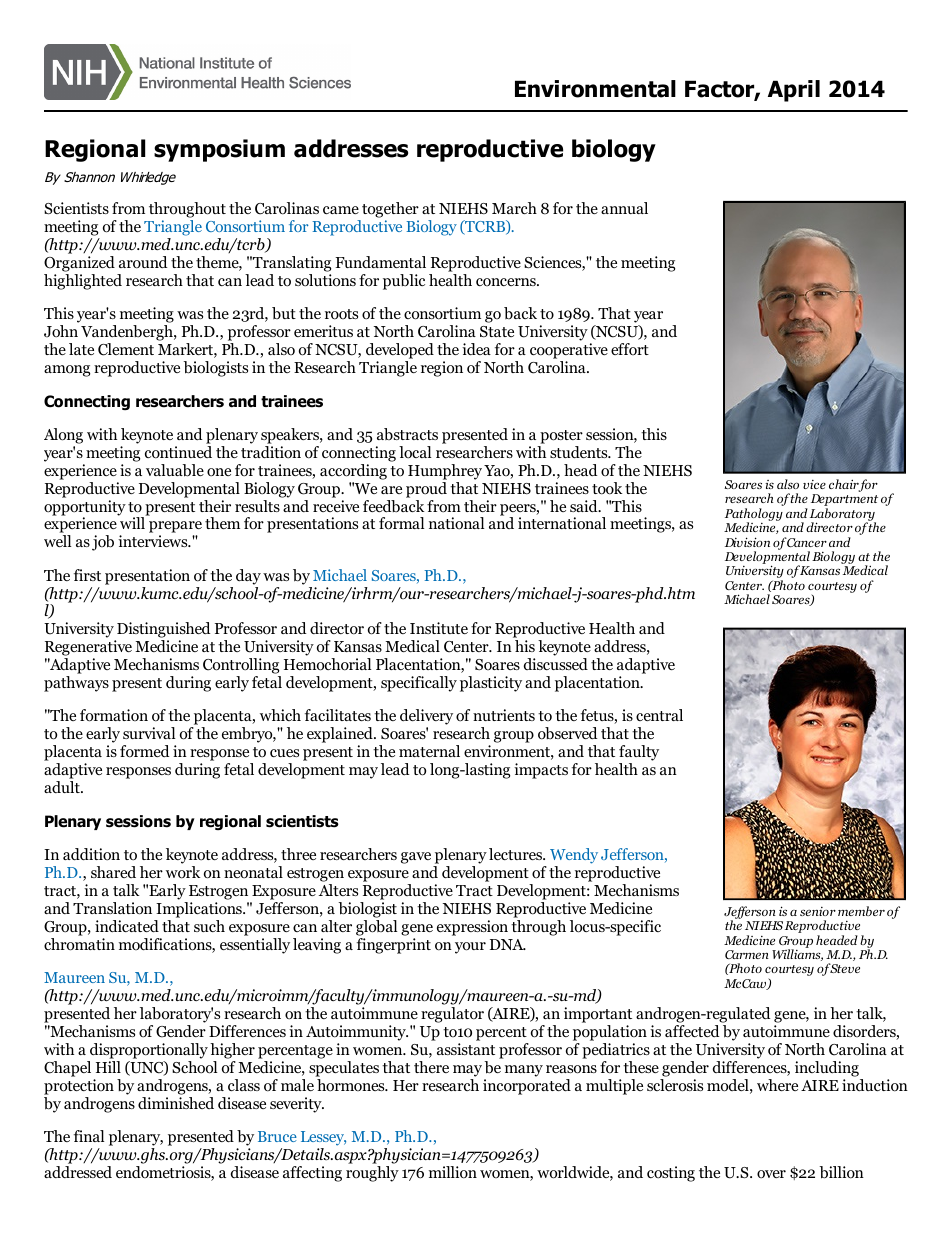  What do you see at coordinates (476, 349) in the screenshot?
I see `idea` at bounding box center [476, 349].
